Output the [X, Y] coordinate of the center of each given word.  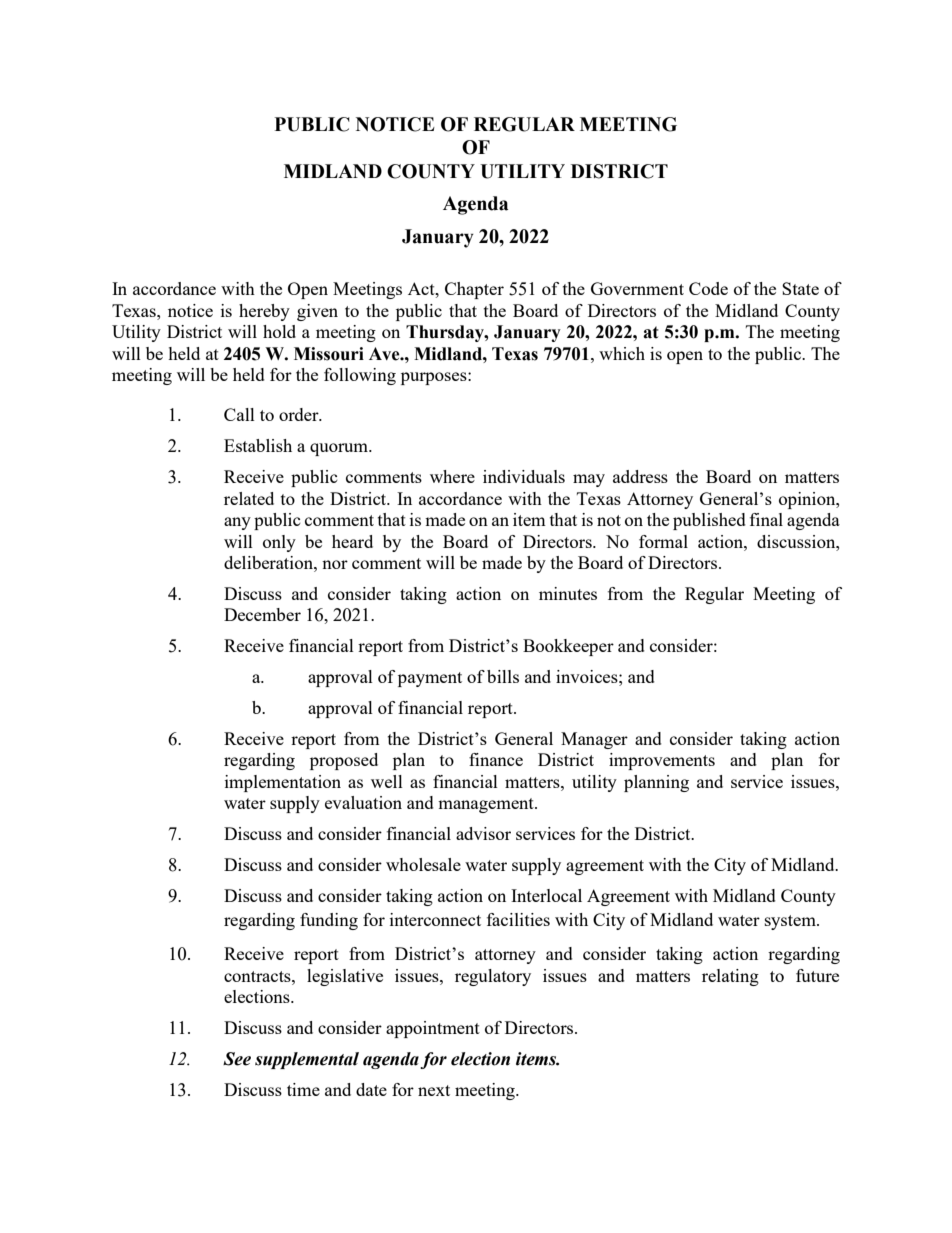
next [434, 1090]
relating [730, 977]
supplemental [307, 1060]
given [317, 312]
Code [708, 288]
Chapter [474, 290]
